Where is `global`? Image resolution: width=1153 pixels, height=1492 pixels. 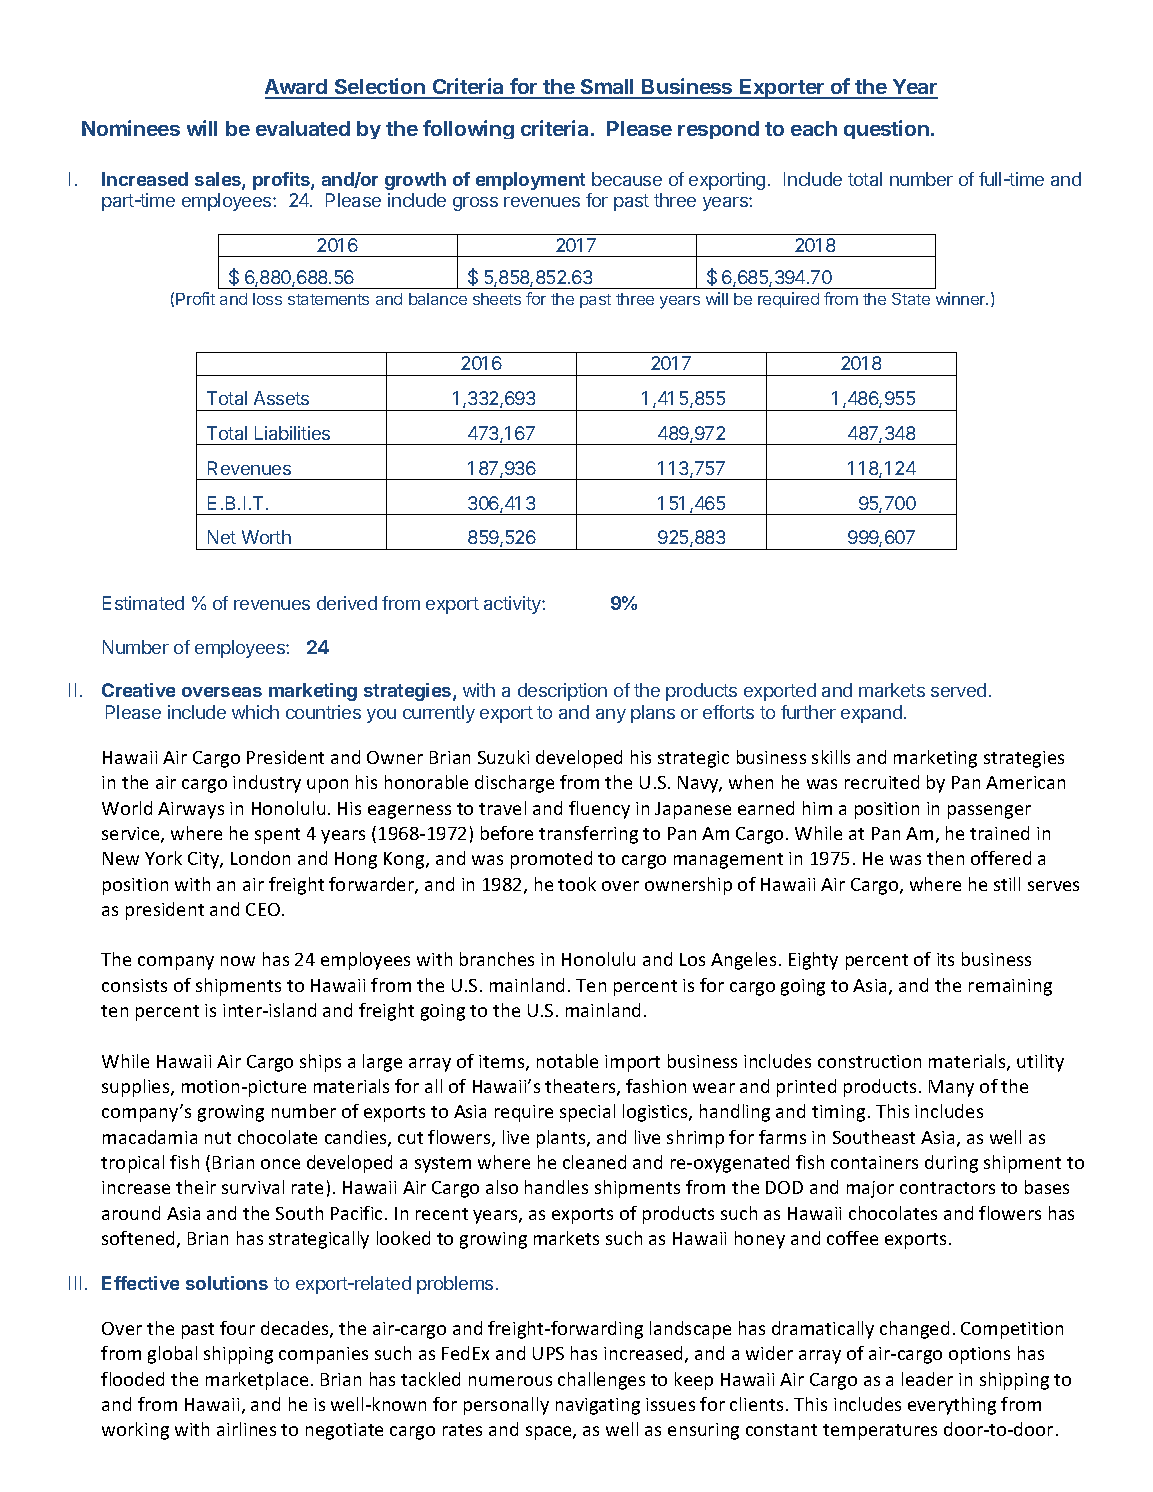
global is located at coordinates (172, 1355).
